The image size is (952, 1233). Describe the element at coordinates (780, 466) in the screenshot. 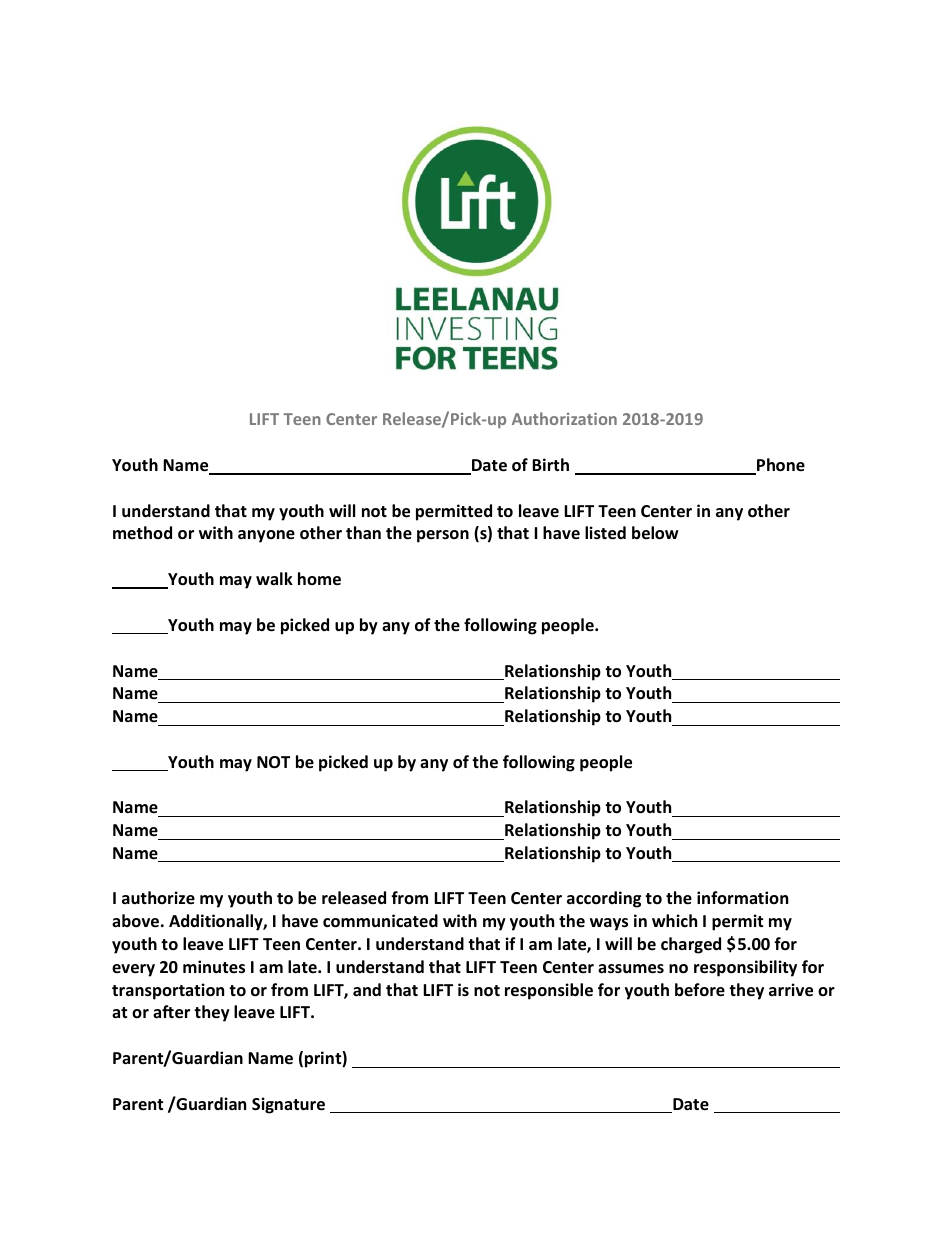

I see `Phone` at that location.
